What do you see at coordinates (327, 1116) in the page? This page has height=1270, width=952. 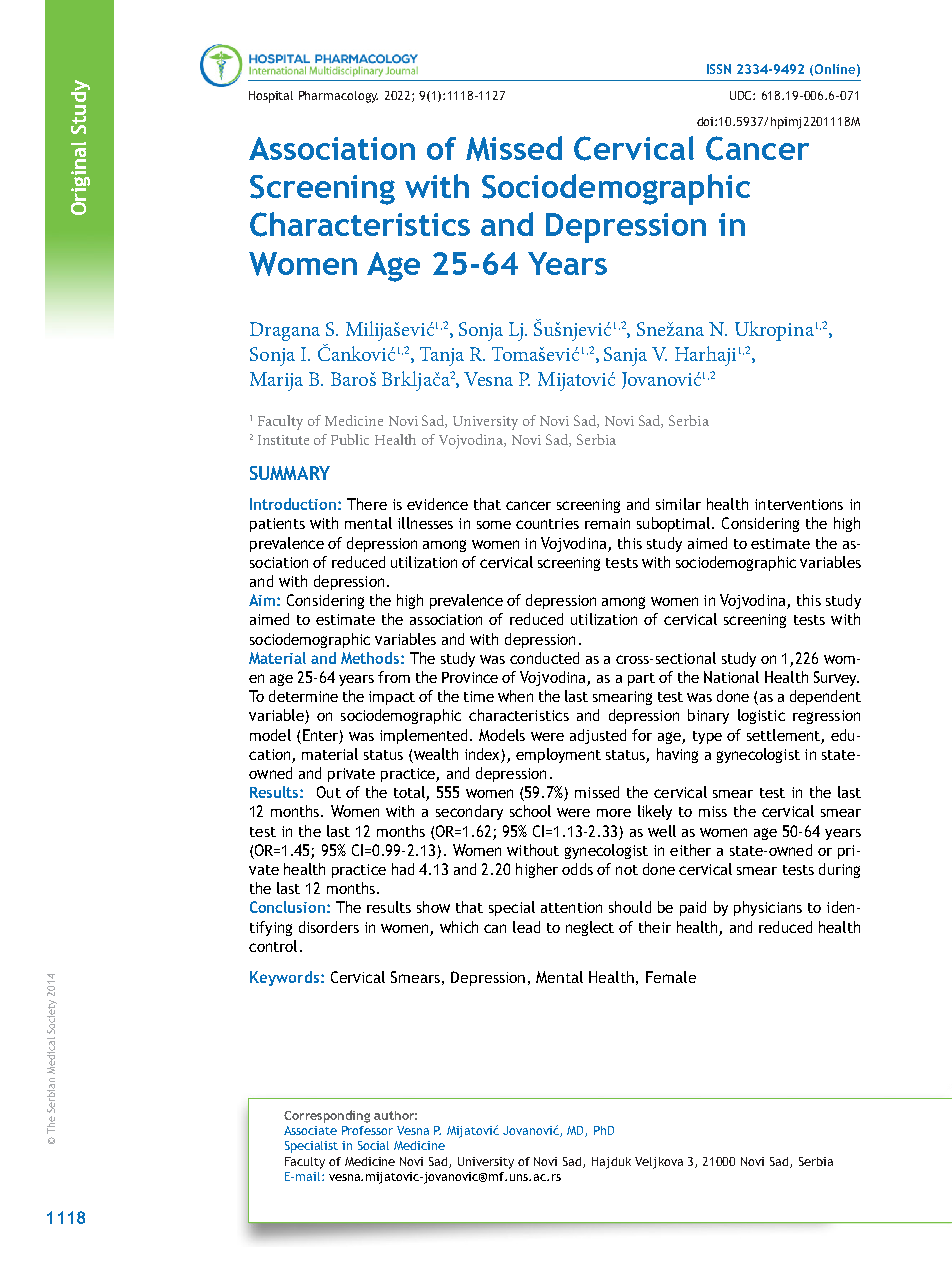 I see `Corresponding` at bounding box center [327, 1116].
